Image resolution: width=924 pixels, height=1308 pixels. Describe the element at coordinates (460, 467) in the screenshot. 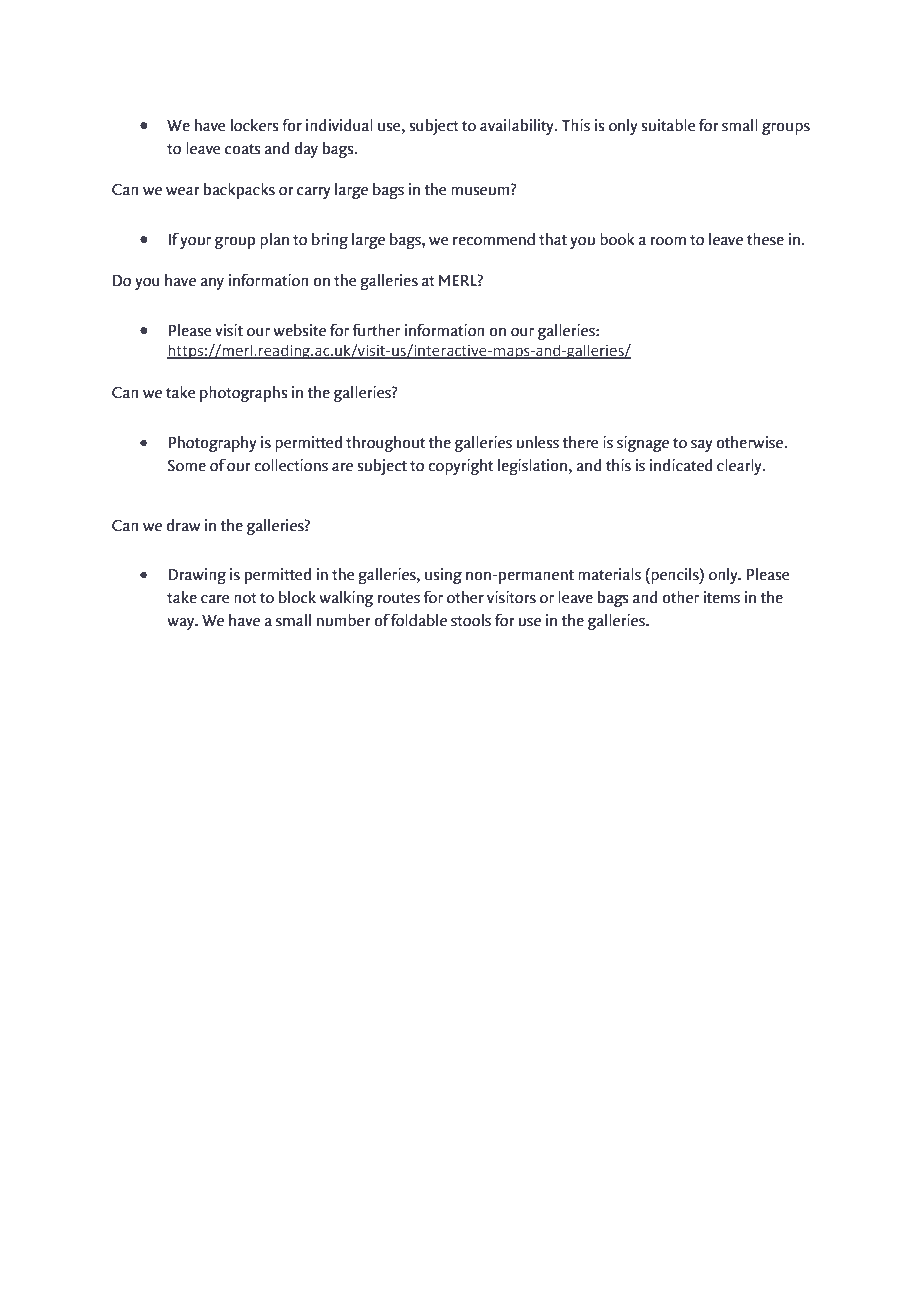

I see `copyright` at that location.
